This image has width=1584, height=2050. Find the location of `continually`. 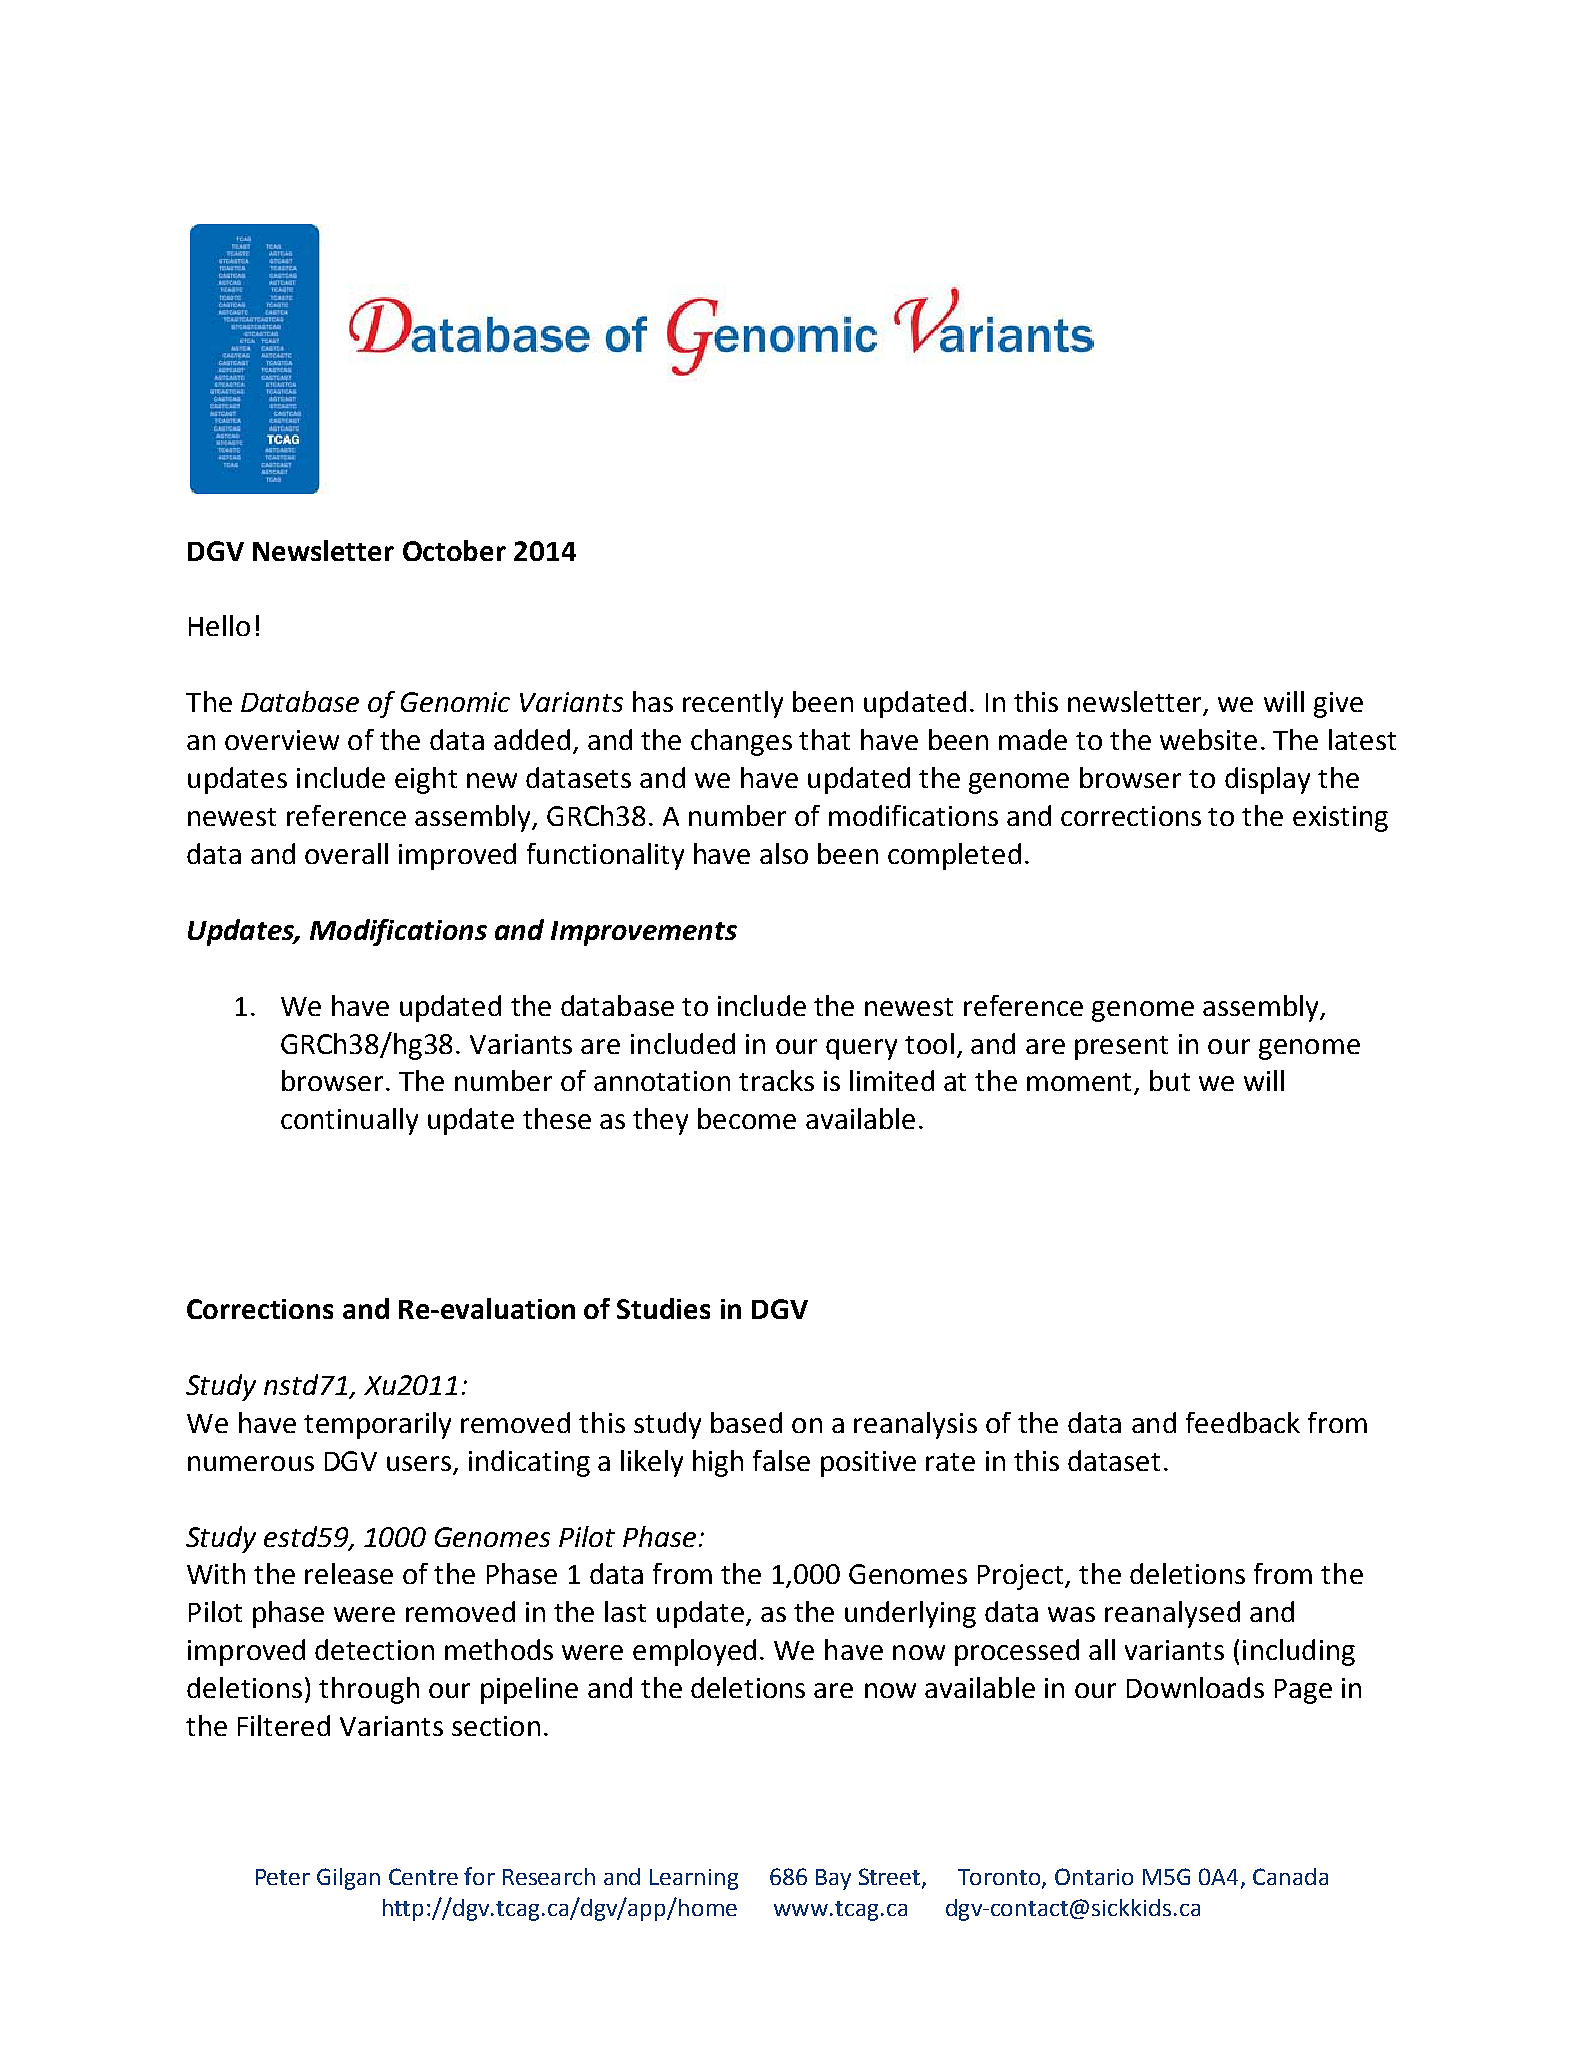

continually is located at coordinates (349, 1121).
